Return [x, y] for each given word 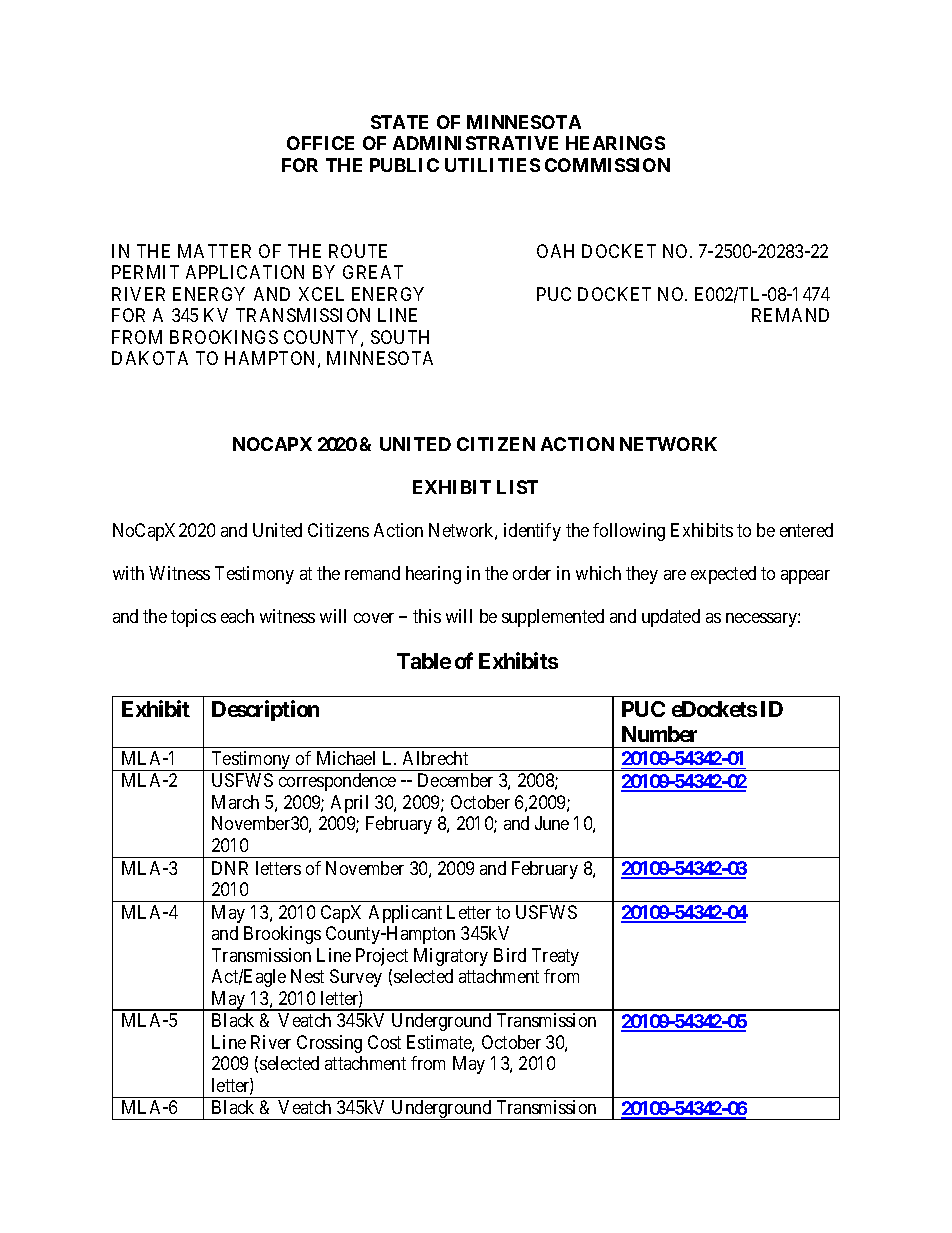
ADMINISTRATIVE [475, 143]
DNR [230, 868]
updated [671, 618]
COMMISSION [607, 165]
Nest [307, 976]
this [427, 616]
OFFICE [320, 143]
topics [193, 618]
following [629, 532]
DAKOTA [150, 358]
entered [806, 530]
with [128, 573]
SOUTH [400, 337]
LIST [517, 487]
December [455, 780]
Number [659, 734]
